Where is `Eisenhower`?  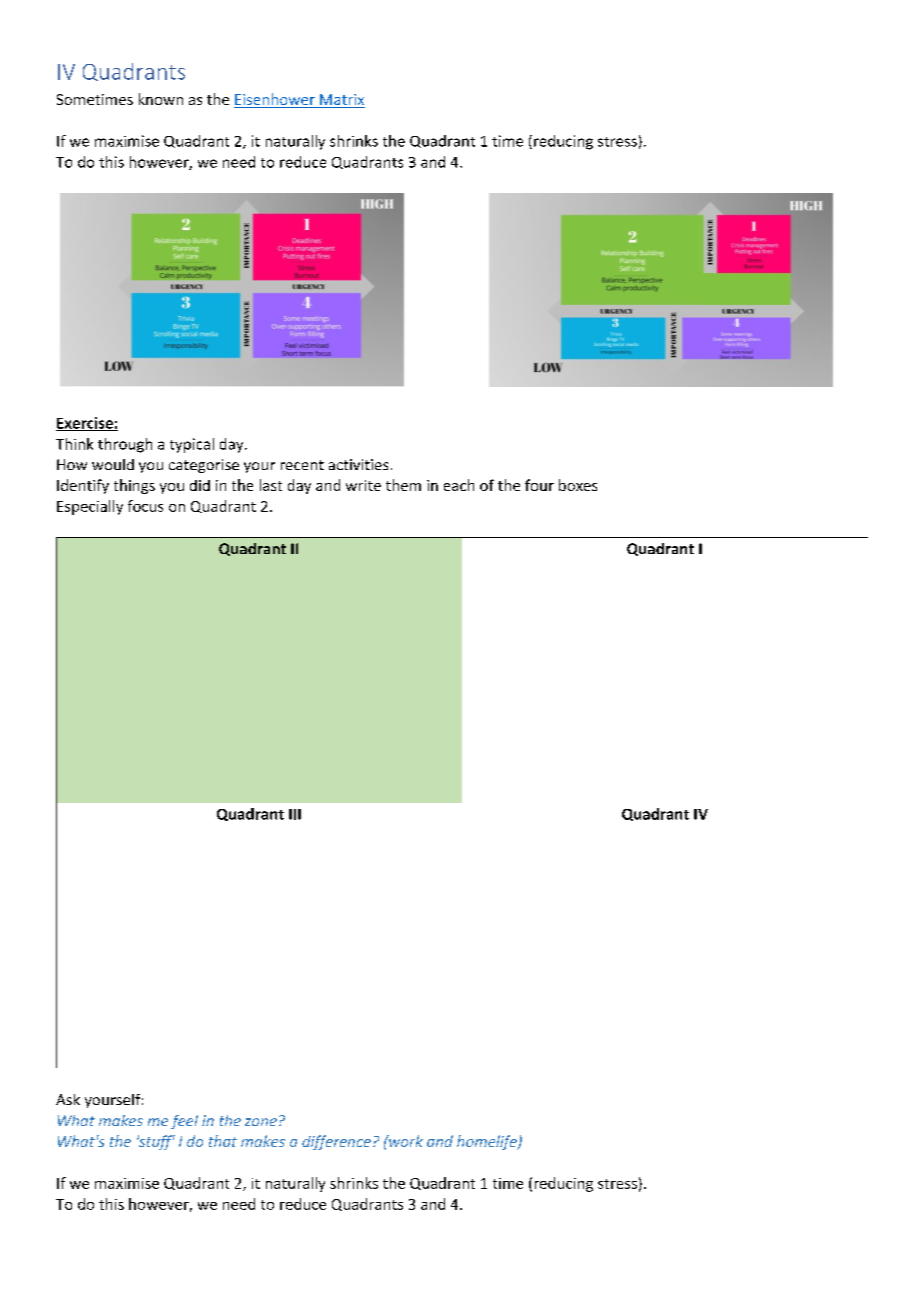 Eisenhower is located at coordinates (275, 100).
